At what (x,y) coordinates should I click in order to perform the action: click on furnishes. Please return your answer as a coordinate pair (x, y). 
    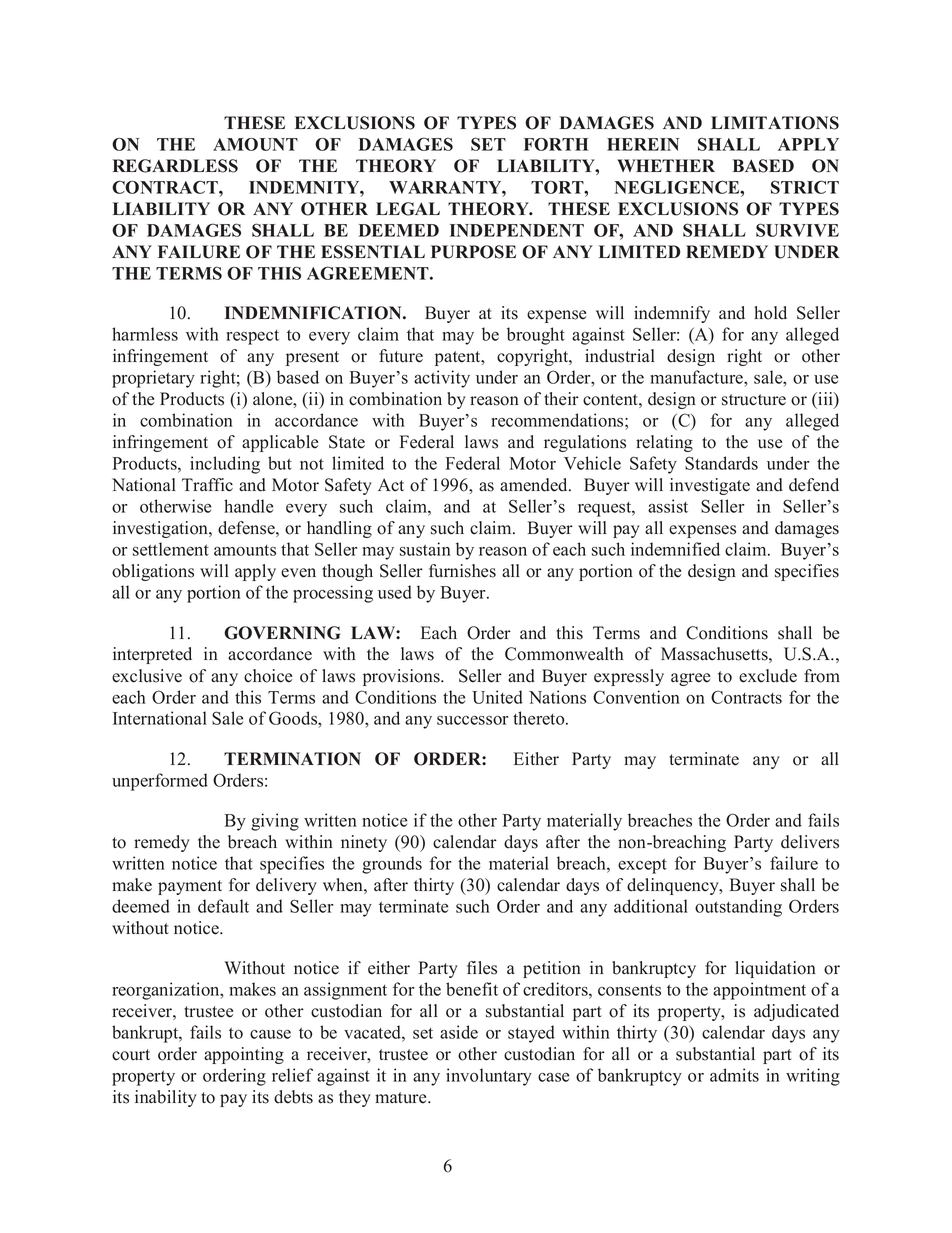
    Looking at the image, I should click on (462, 571).
